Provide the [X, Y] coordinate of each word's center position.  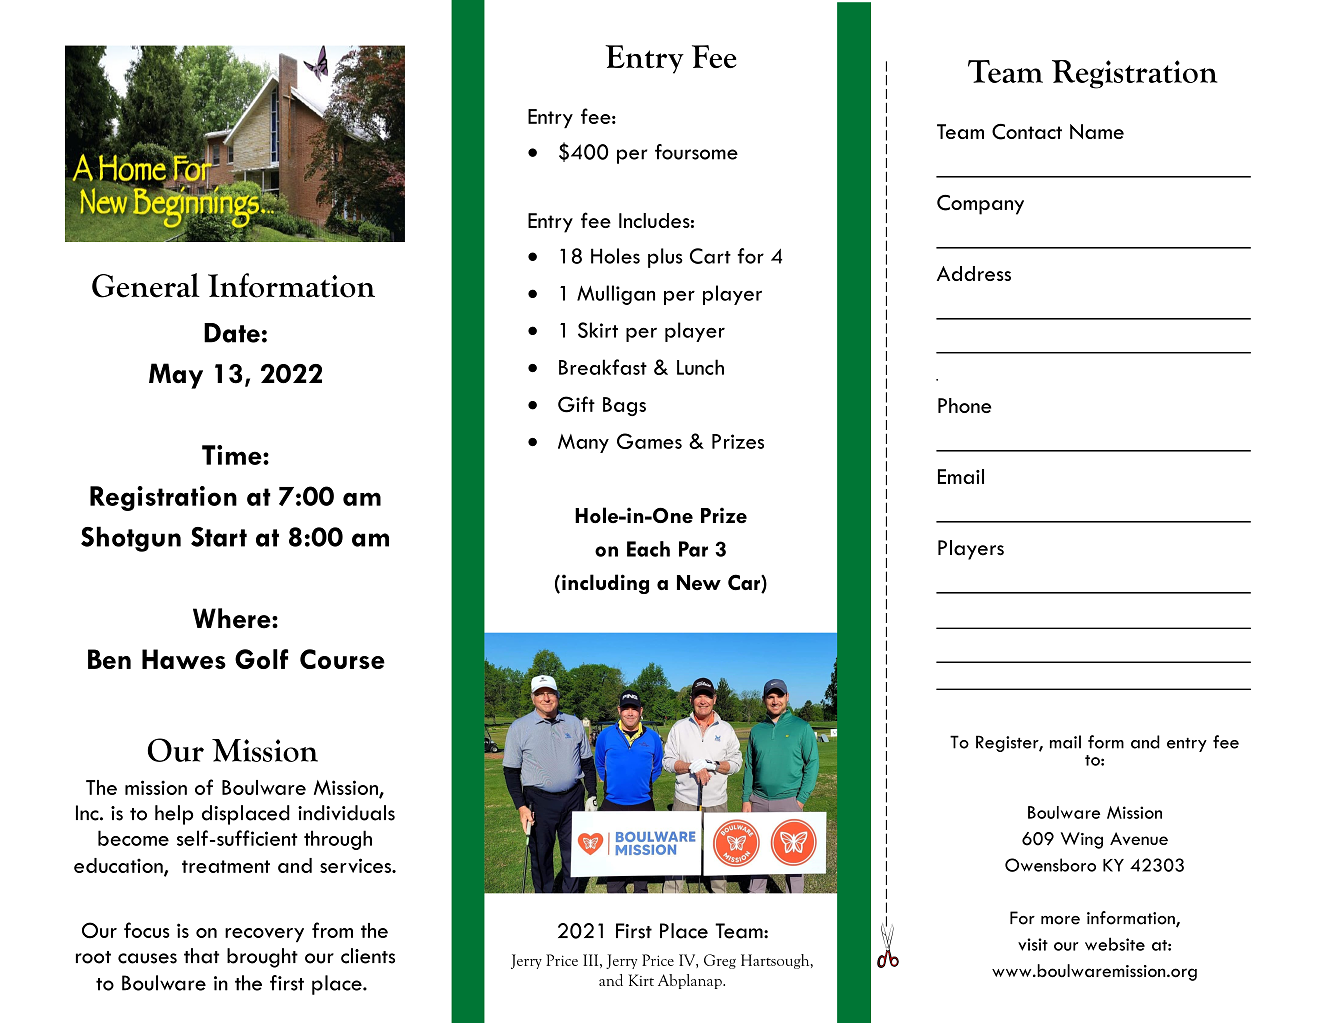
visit [1033, 944]
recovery [264, 935]
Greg [720, 961]
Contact [1027, 132]
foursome [696, 152]
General [146, 285]
